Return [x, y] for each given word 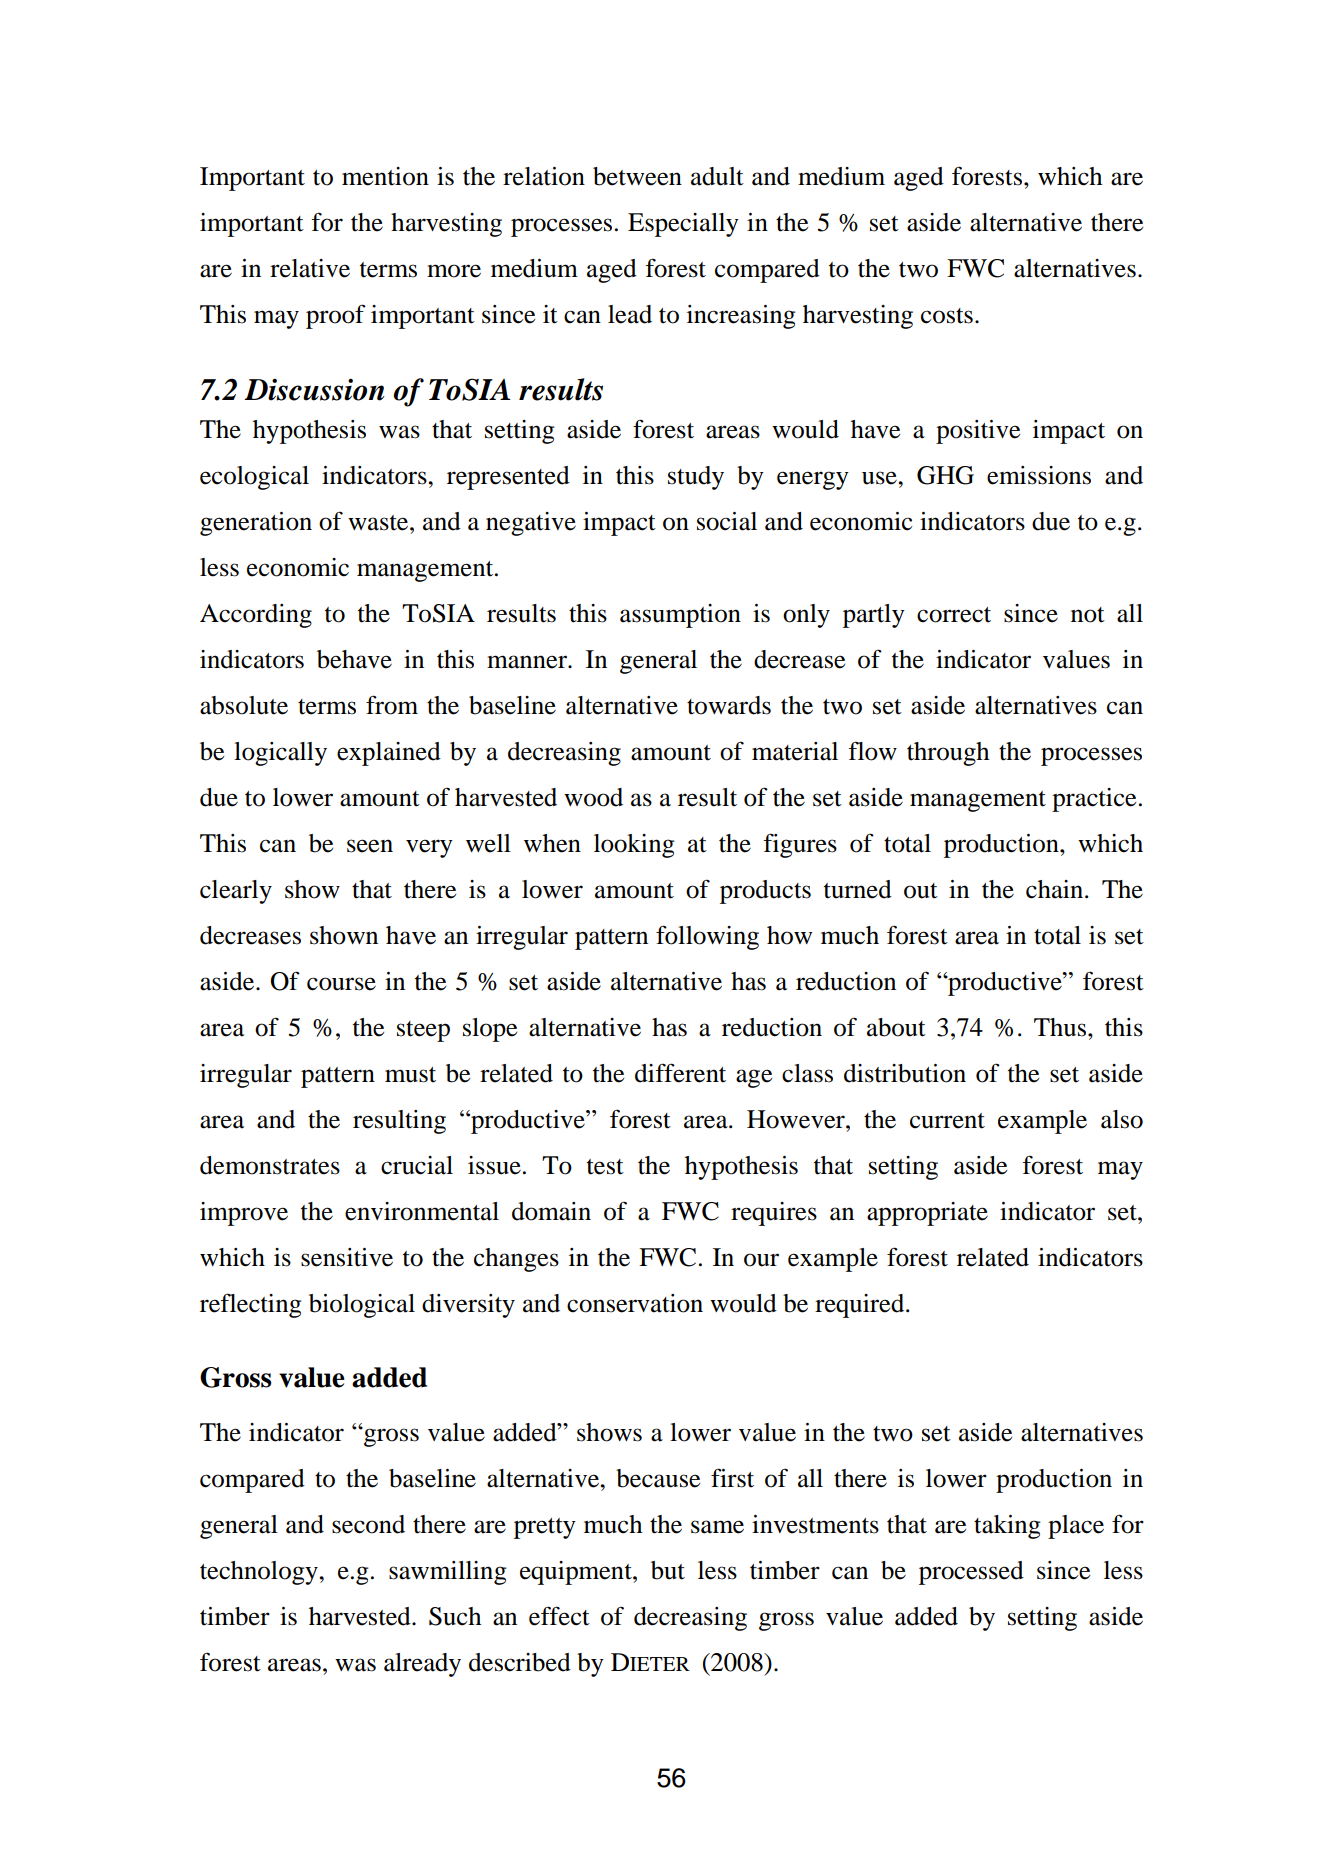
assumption [680, 616]
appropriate [927, 1214]
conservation [635, 1303]
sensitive [347, 1257]
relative [310, 268]
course [341, 984]
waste [379, 523]
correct [954, 615]
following [707, 937]
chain [1056, 889]
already [422, 1665]
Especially [683, 225]
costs [947, 316]
